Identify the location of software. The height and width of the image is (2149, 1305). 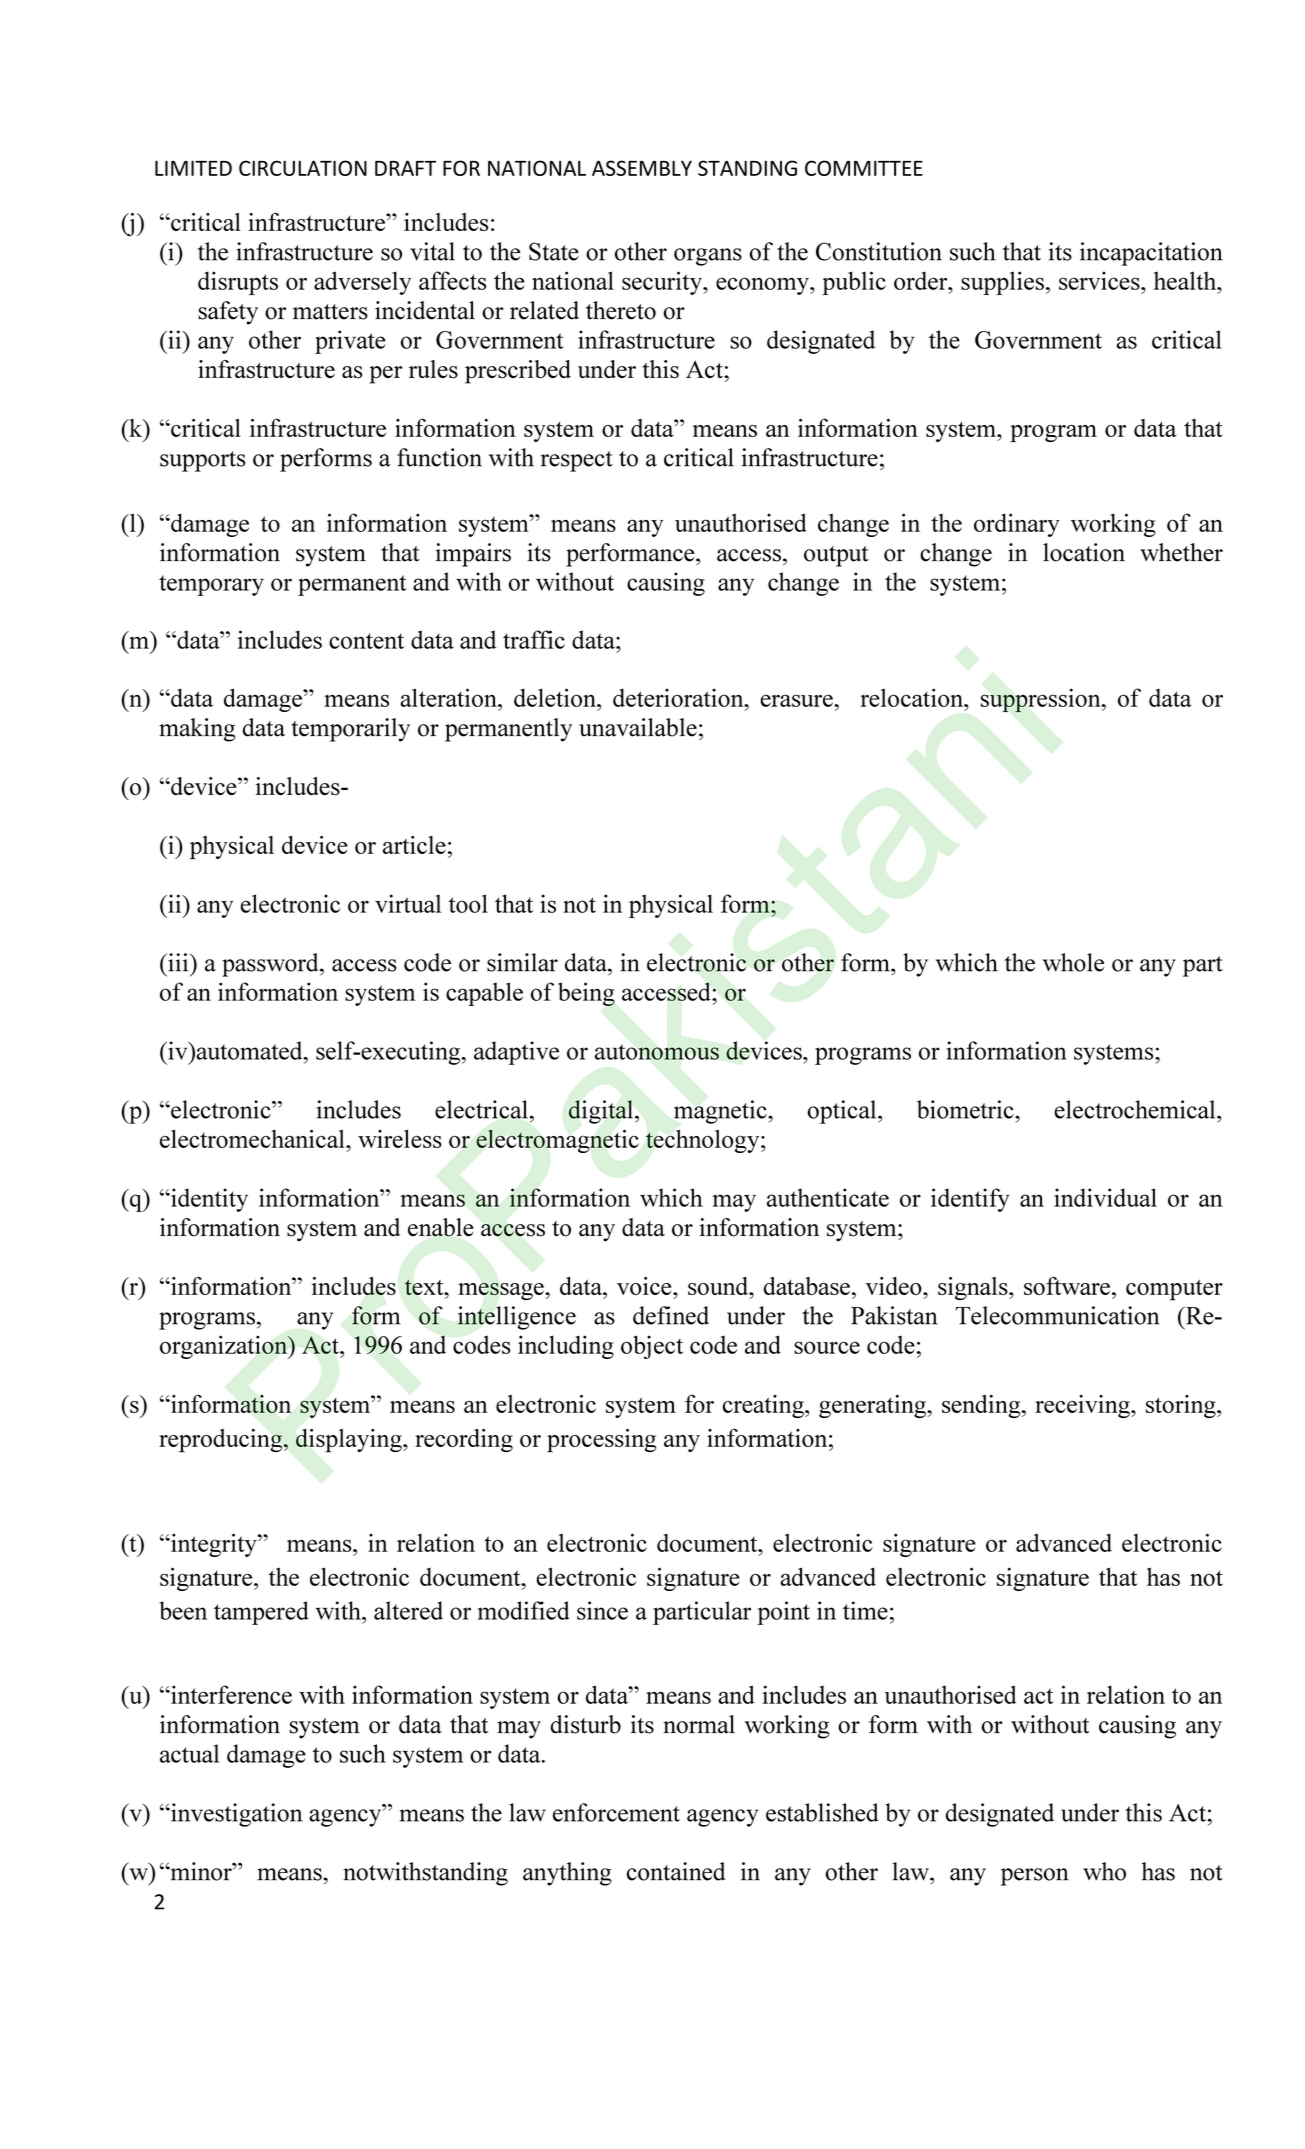
(1067, 1286).
